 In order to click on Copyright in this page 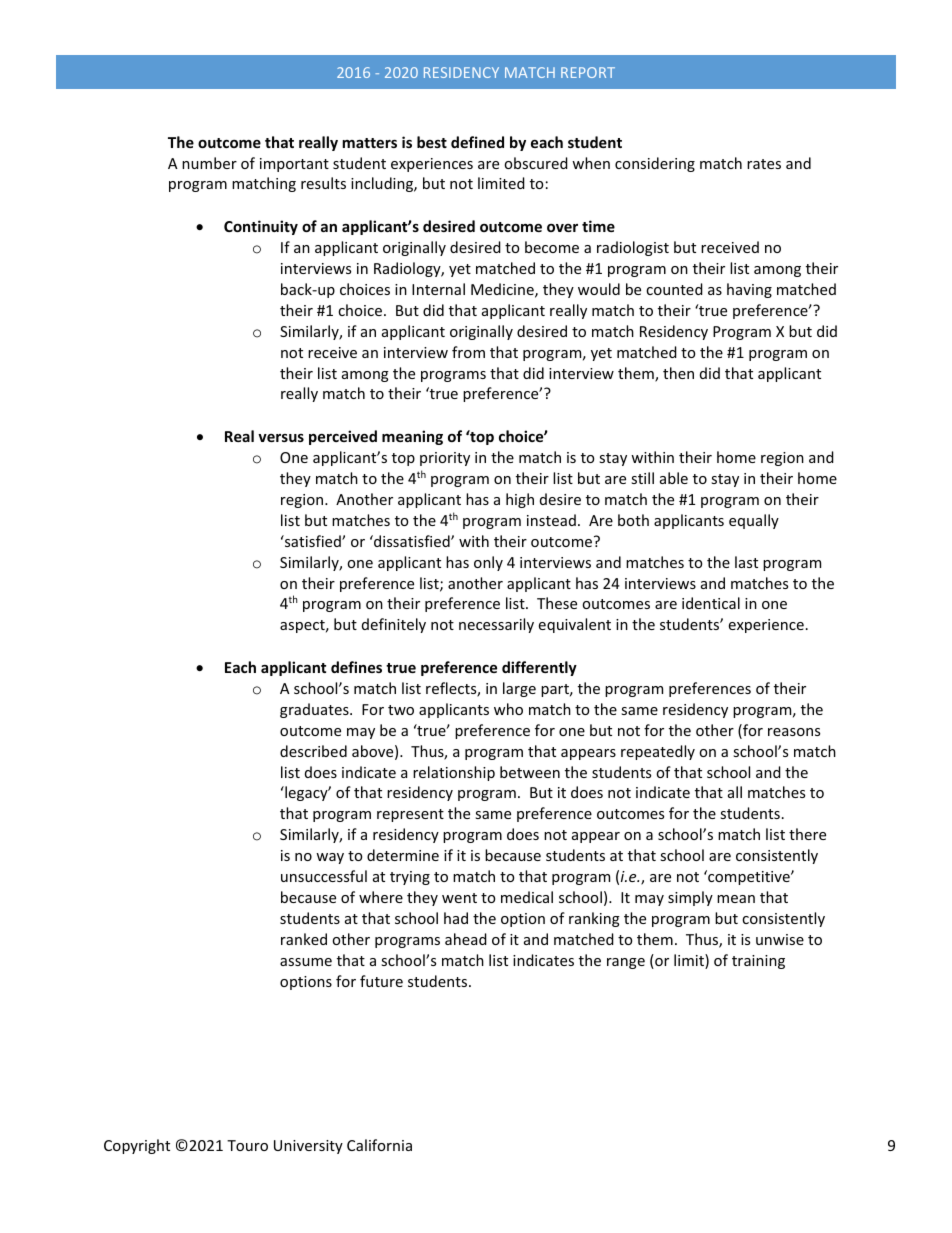, I will do `click(137, 1146)`.
